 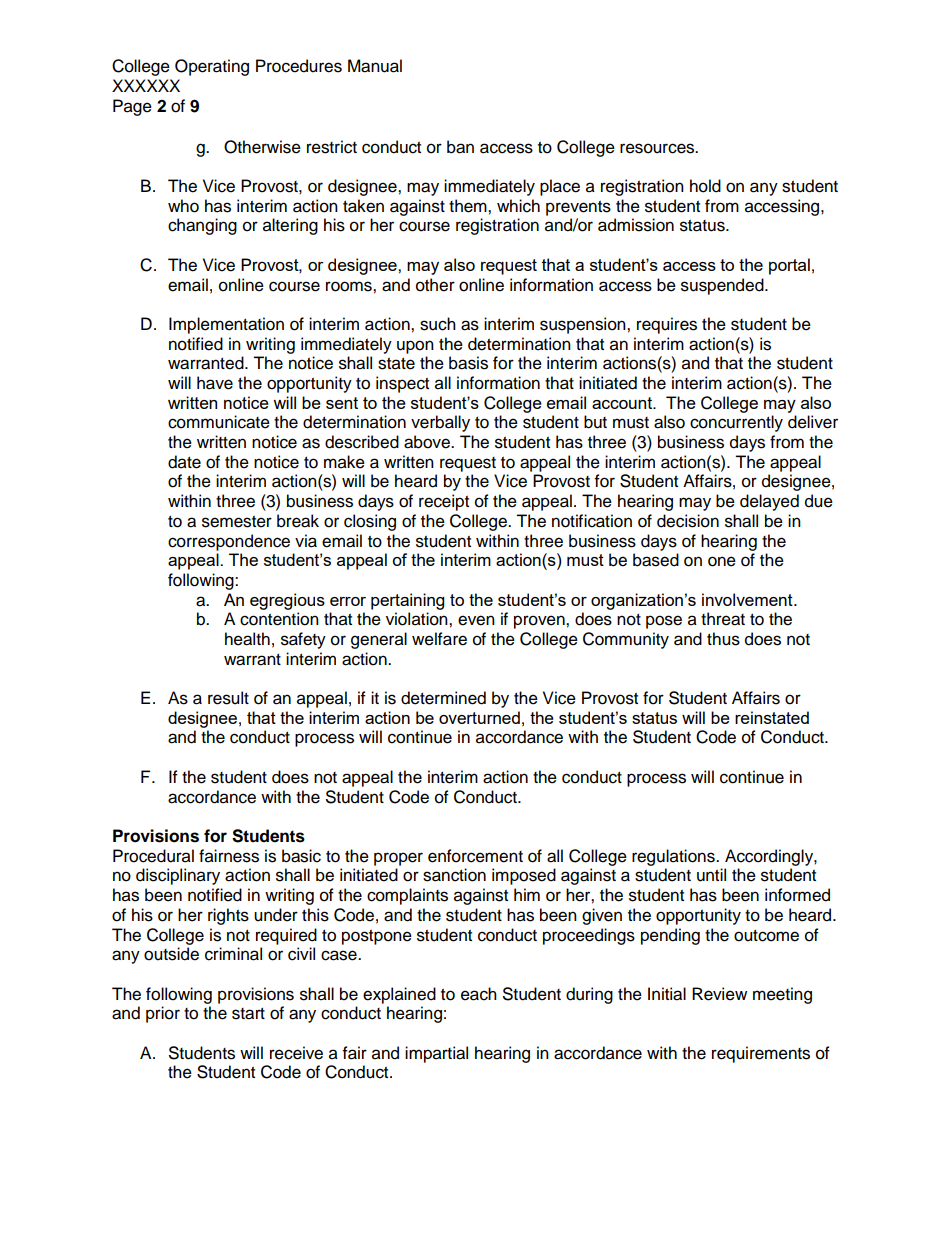 What do you see at coordinates (444, 502) in the screenshot?
I see `receipt` at bounding box center [444, 502].
